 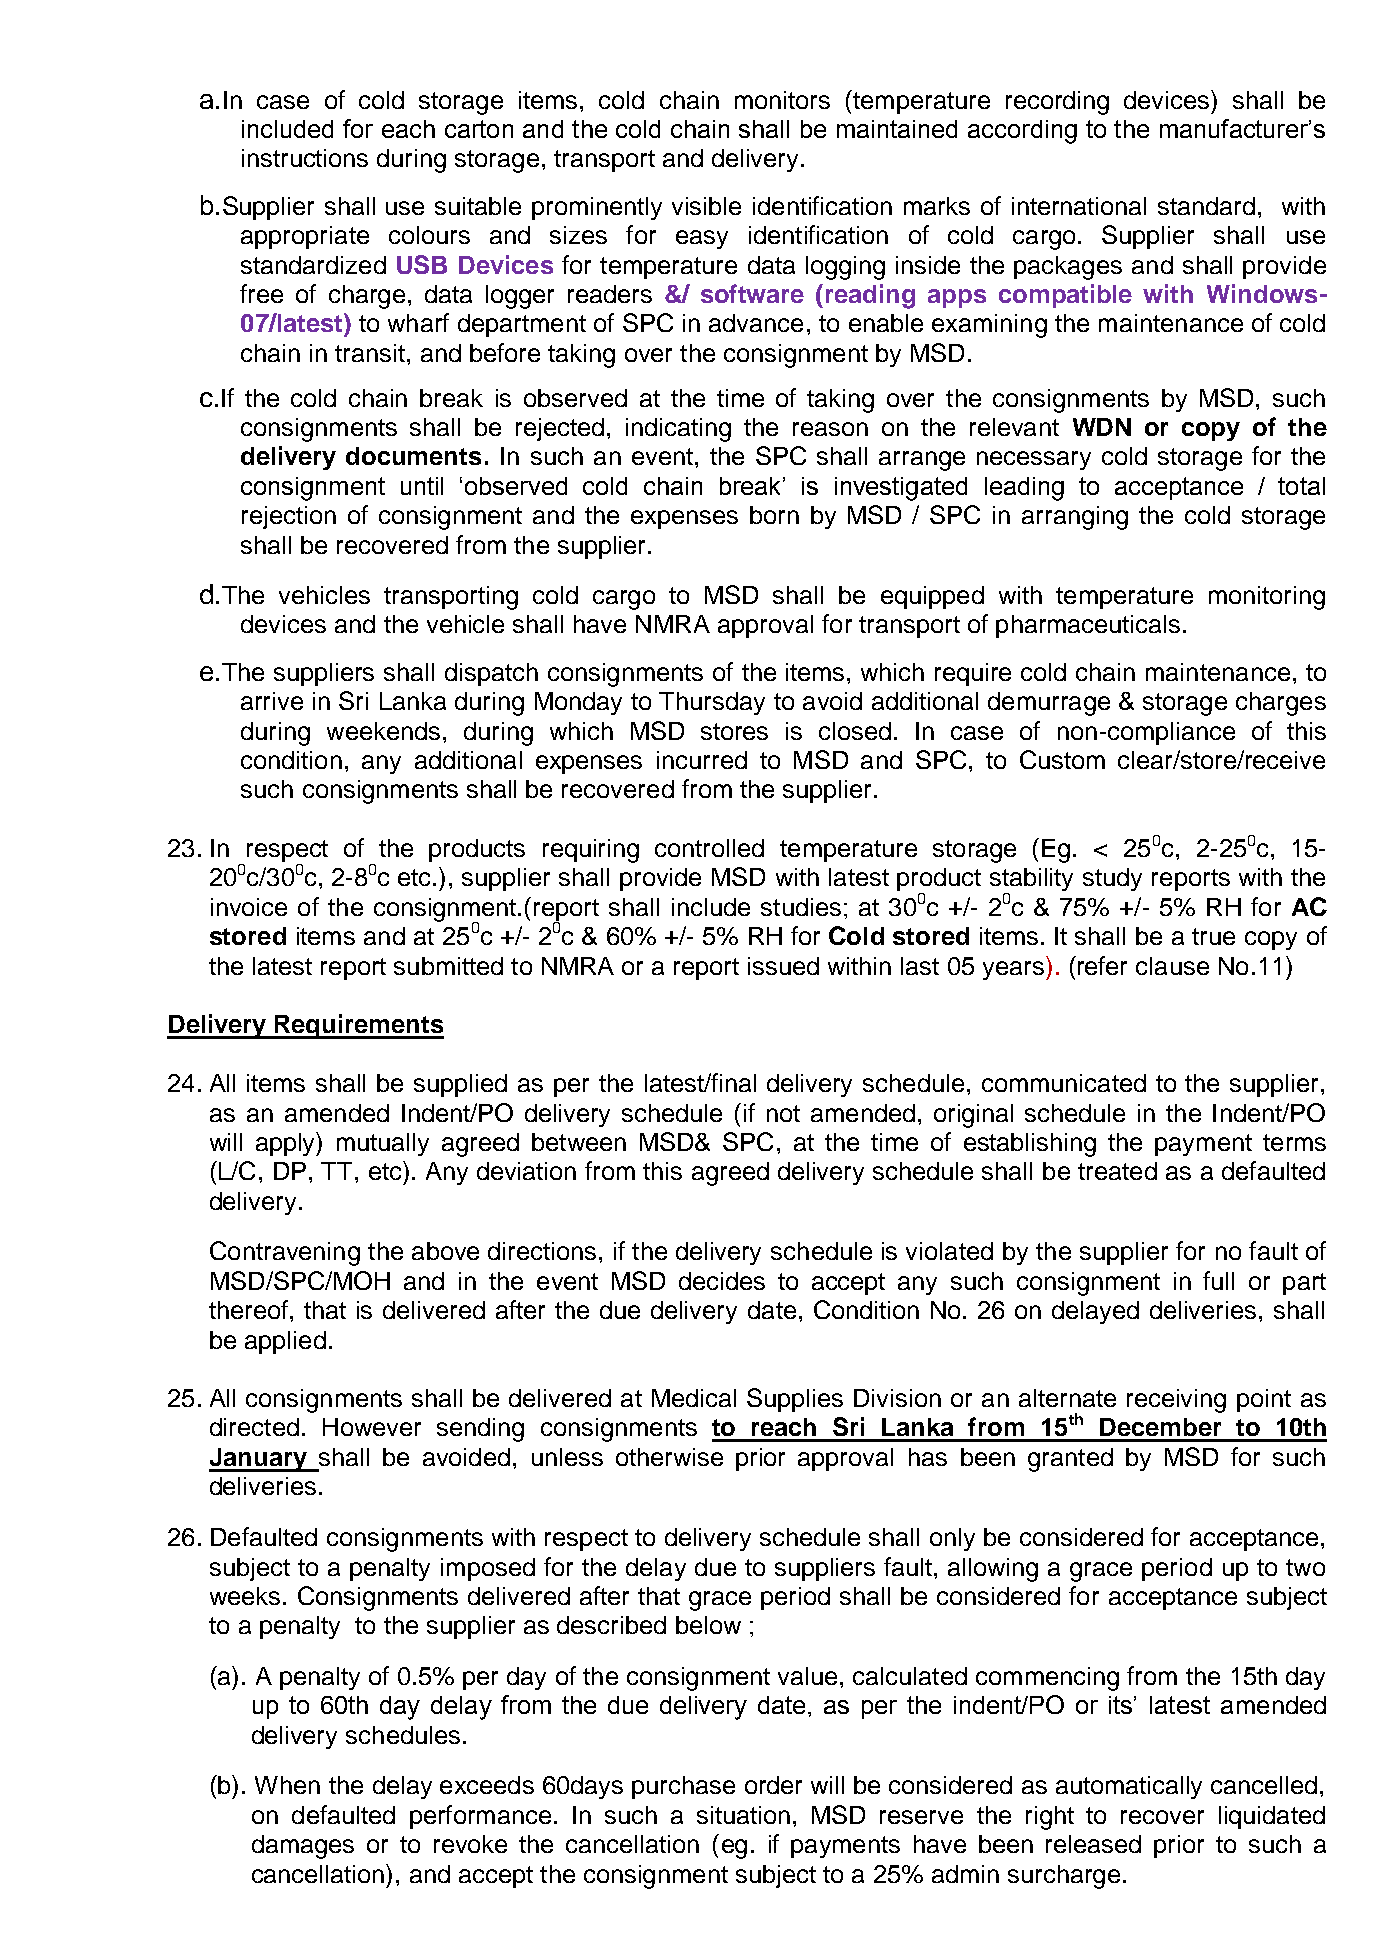 What do you see at coordinates (305, 158) in the page?
I see `instructions` at bounding box center [305, 158].
